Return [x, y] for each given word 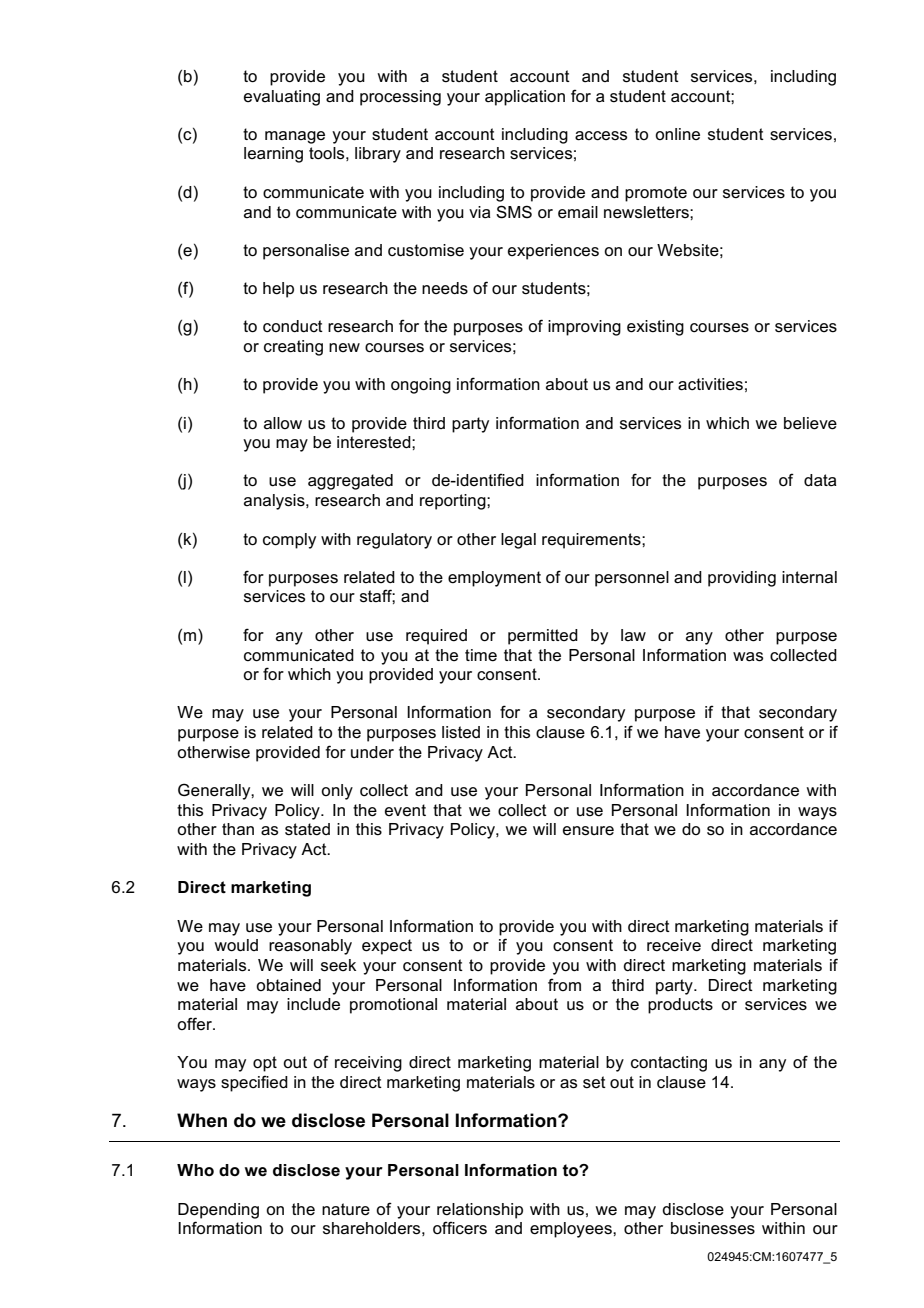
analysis [275, 502]
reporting [454, 502]
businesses [713, 1228]
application [525, 98]
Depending [218, 1211]
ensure [588, 831]
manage [295, 137]
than [238, 829]
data [820, 480]
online [677, 134]
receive [674, 945]
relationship [480, 1211]
